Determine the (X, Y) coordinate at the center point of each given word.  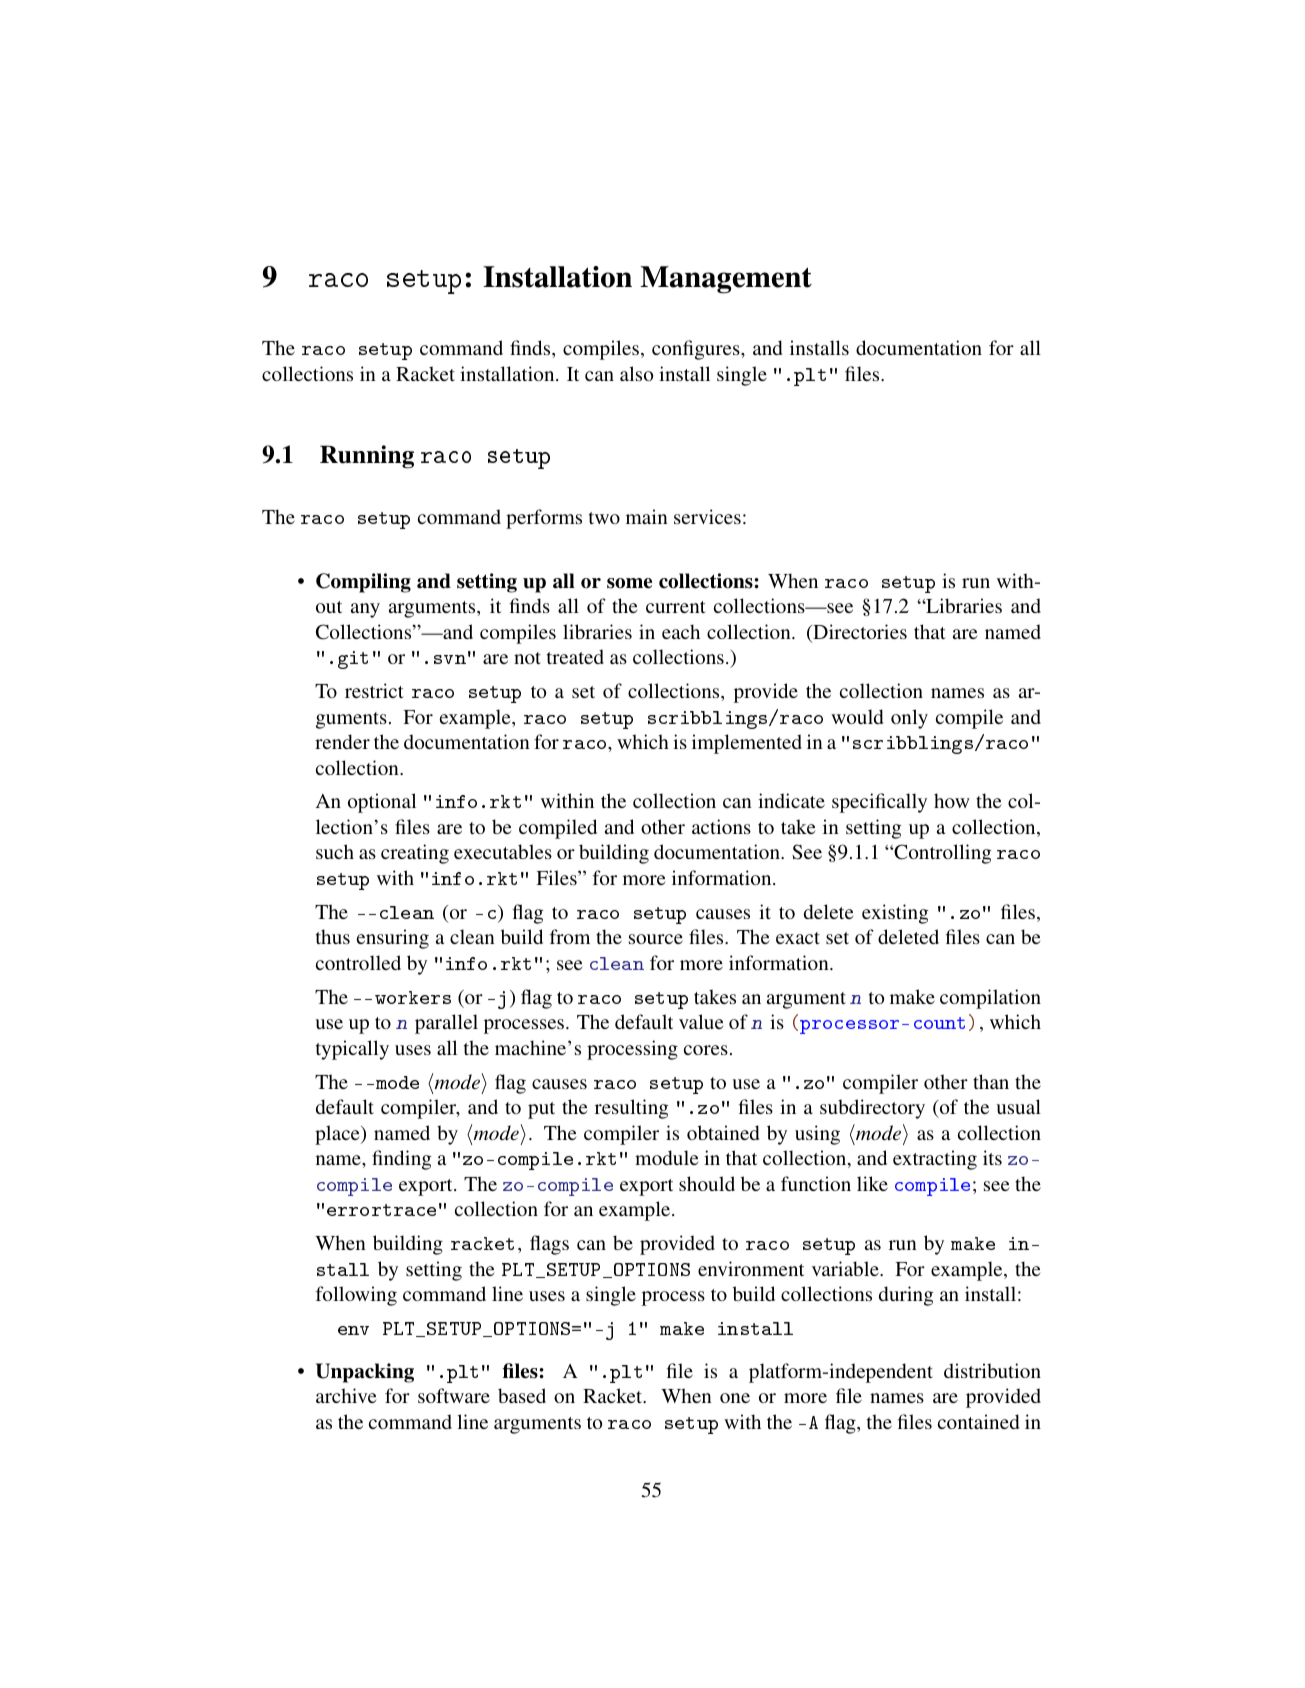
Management (726, 280)
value (701, 1021)
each (681, 631)
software (454, 1395)
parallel (446, 1024)
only (909, 719)
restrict (374, 690)
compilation (990, 999)
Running (367, 457)
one (735, 1398)
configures (697, 350)
